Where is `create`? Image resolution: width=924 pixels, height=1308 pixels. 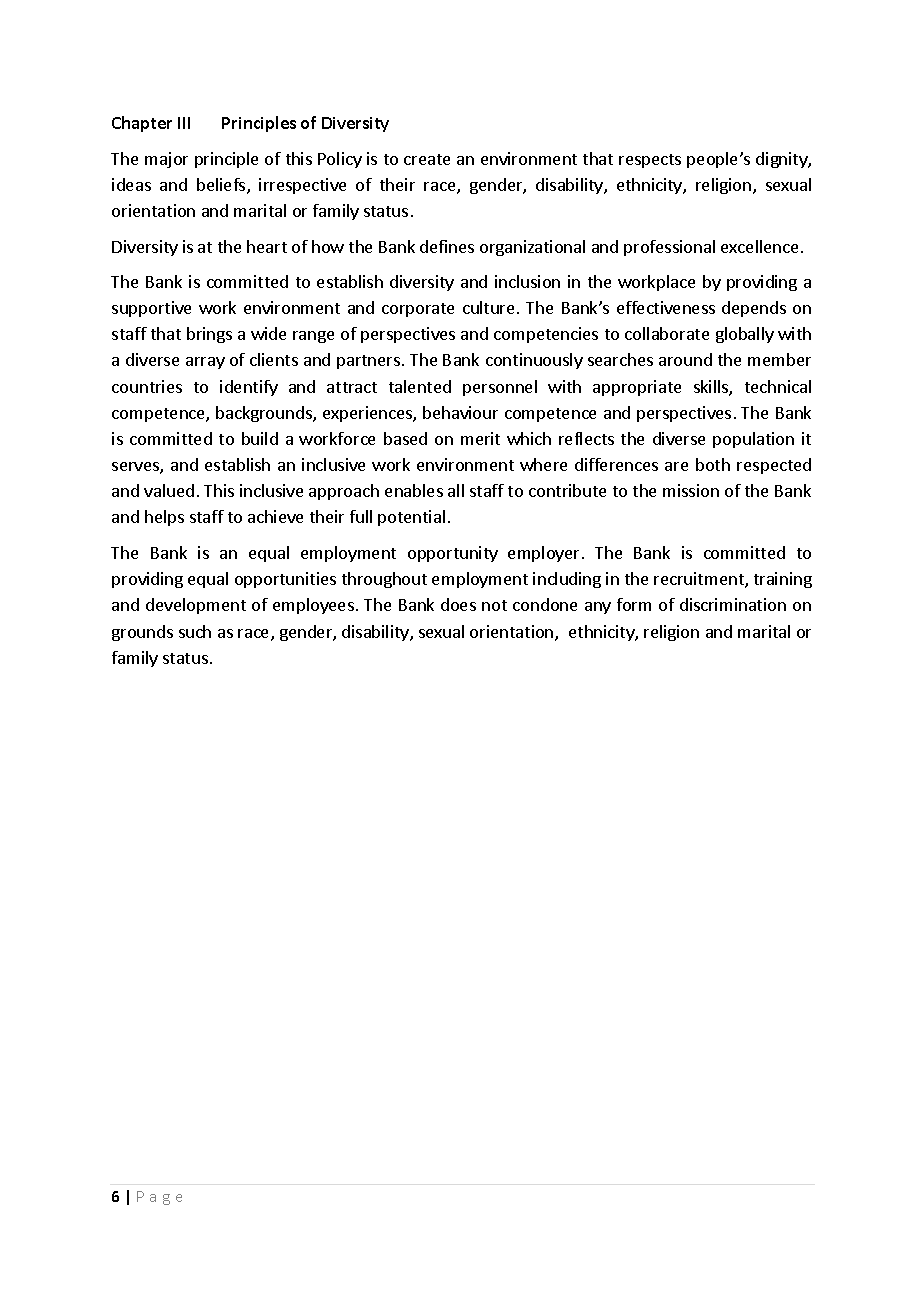
create is located at coordinates (427, 159).
